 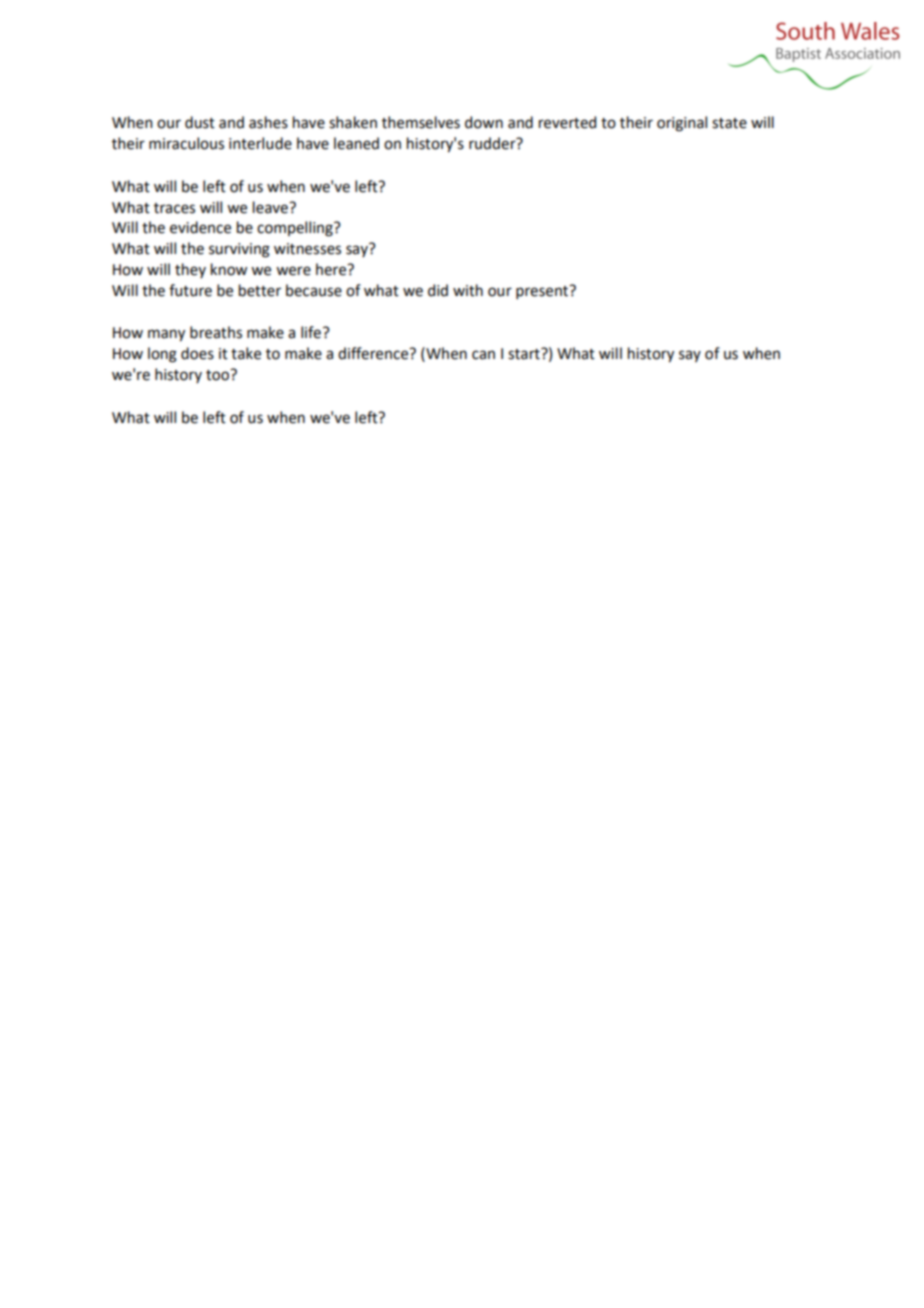 What do you see at coordinates (200, 122) in the image?
I see `dust` at bounding box center [200, 122].
